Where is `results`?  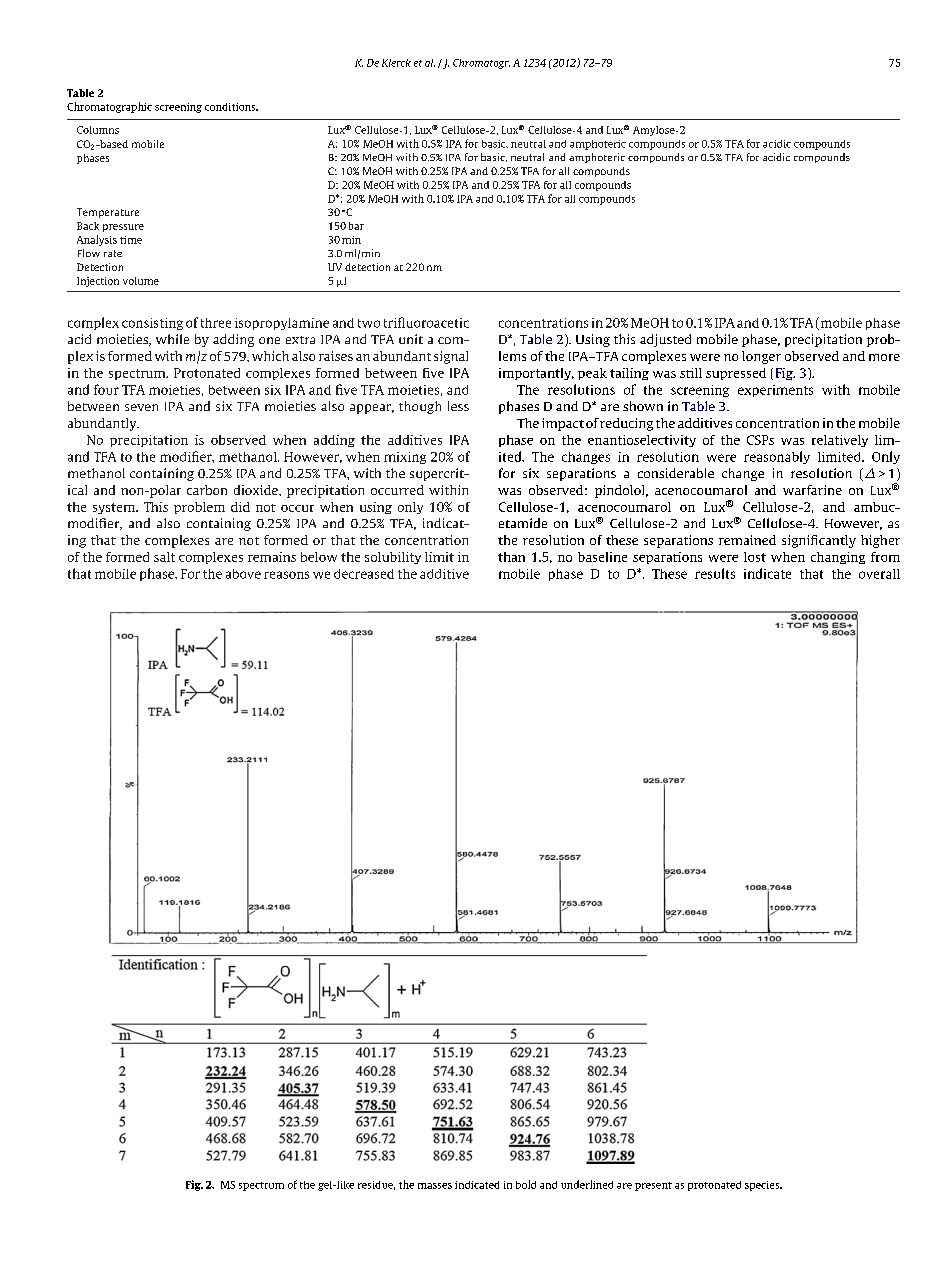 results is located at coordinates (715, 573).
